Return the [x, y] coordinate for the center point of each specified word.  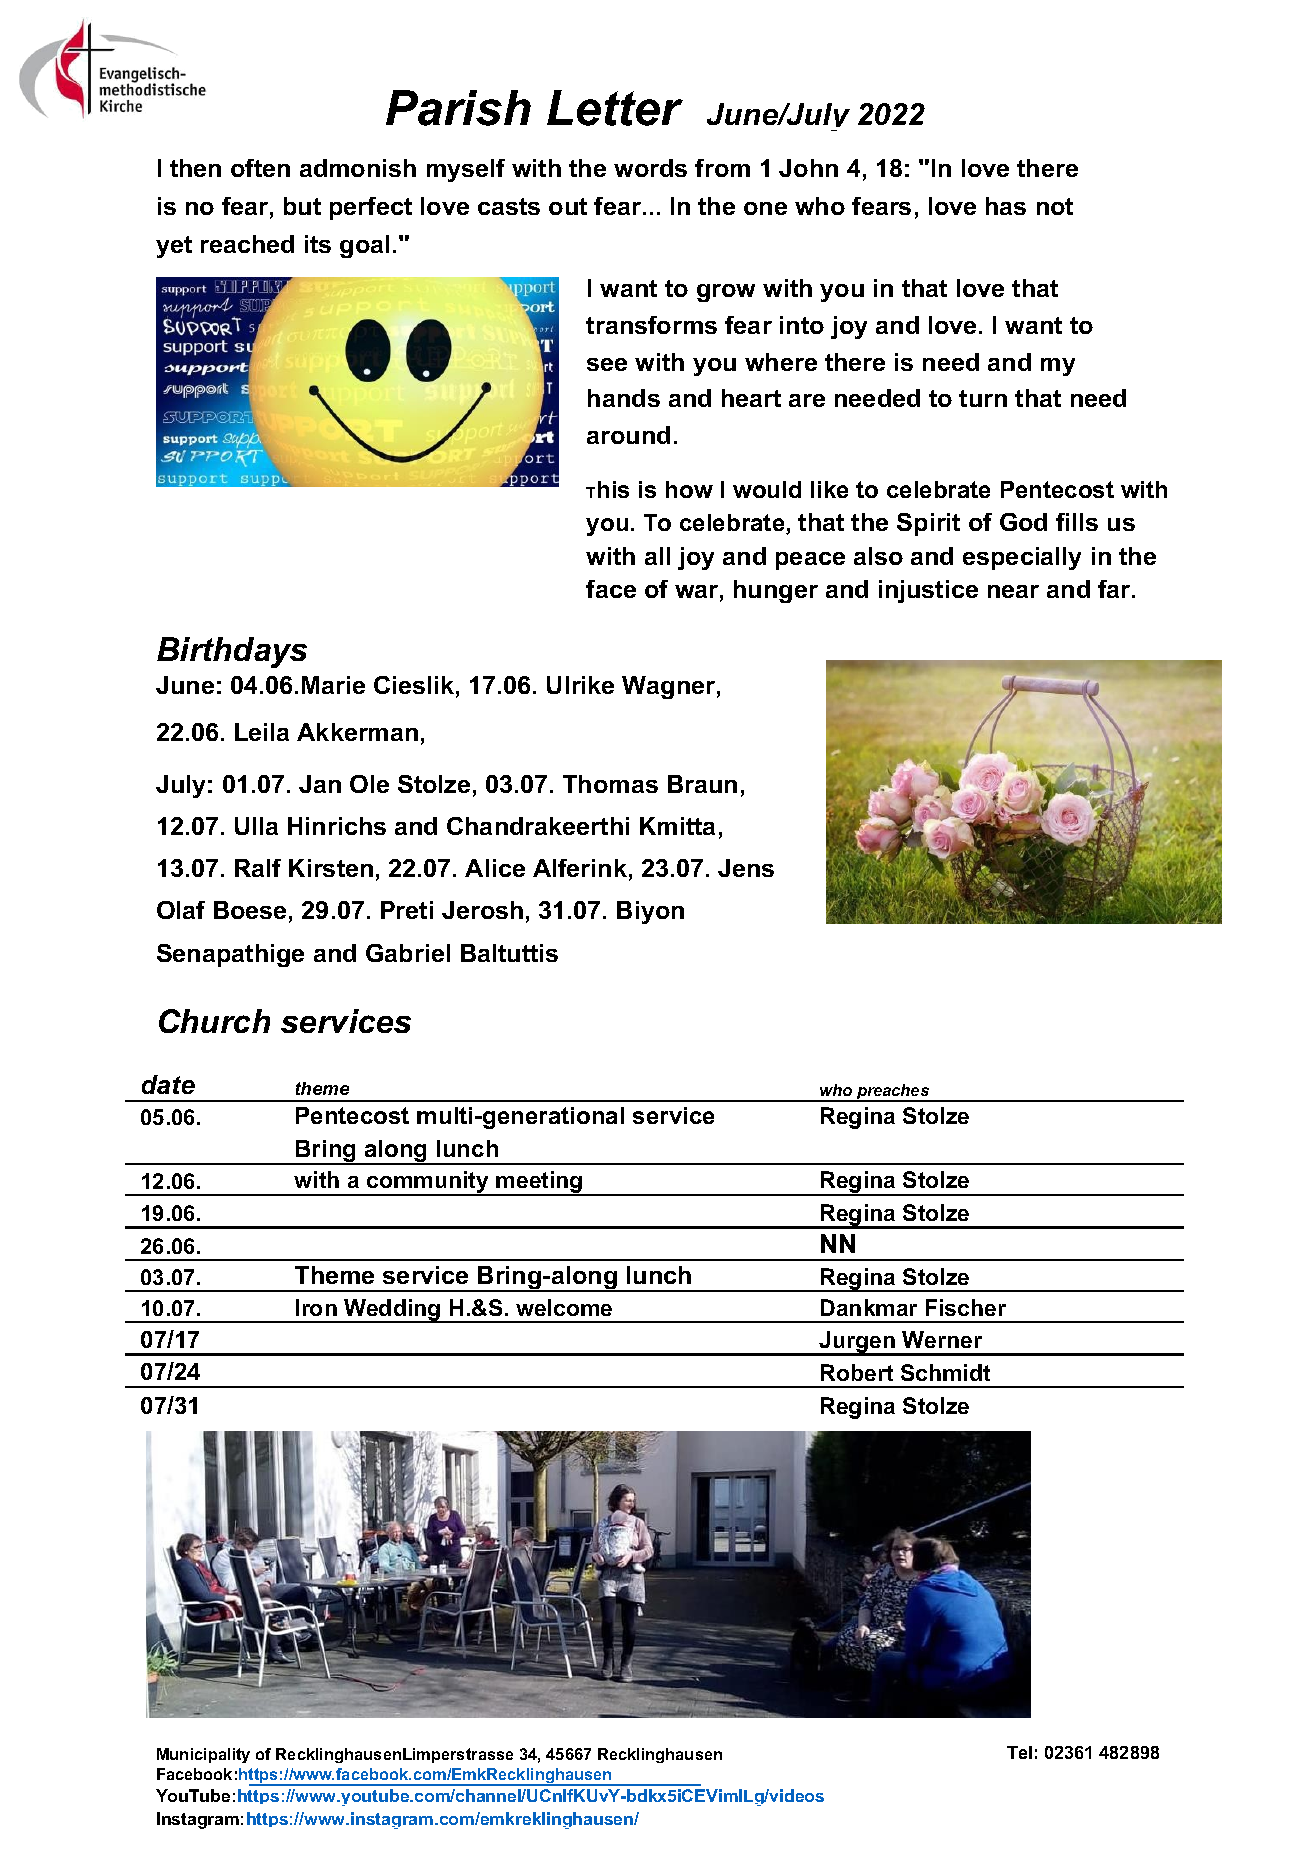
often [260, 168]
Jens [746, 868]
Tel [1019, 1752]
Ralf [258, 868]
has [1006, 206]
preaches [893, 1093]
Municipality [203, 1755]
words [650, 168]
